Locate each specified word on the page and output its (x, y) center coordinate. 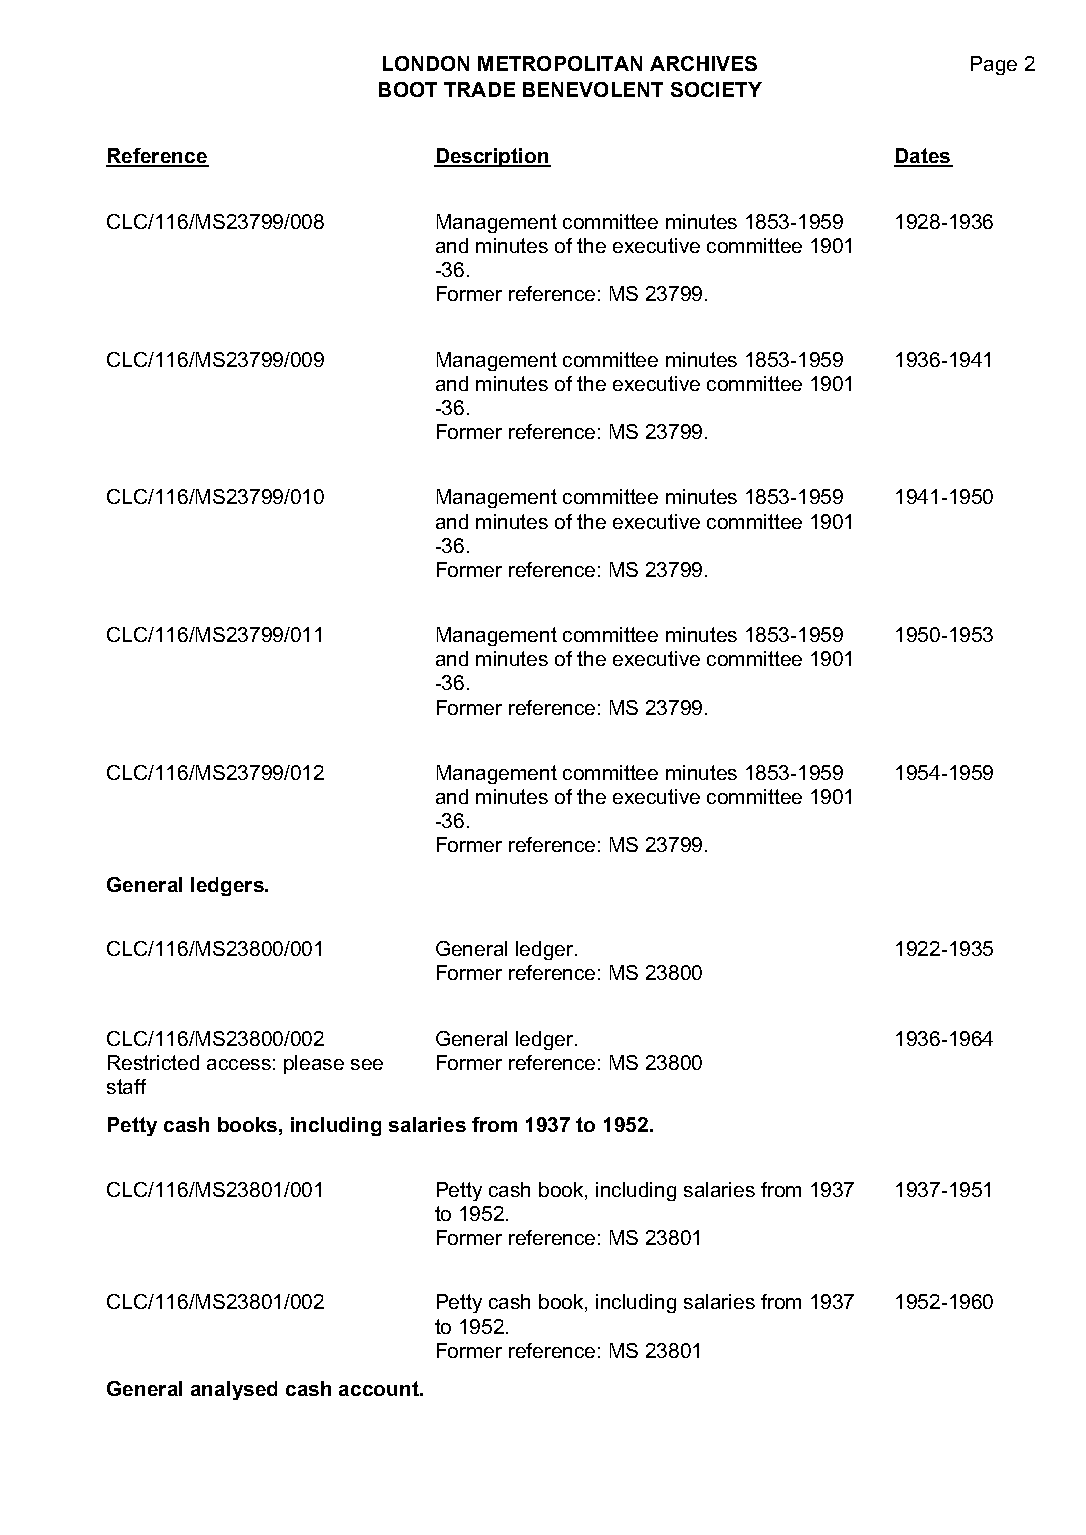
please (314, 1064)
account (380, 1388)
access (239, 1064)
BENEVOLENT (593, 89)
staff (126, 1086)
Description (492, 157)
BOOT (408, 89)
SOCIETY (716, 89)
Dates (923, 157)
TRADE (479, 89)
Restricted (153, 1062)
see (367, 1064)
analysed (234, 1390)
